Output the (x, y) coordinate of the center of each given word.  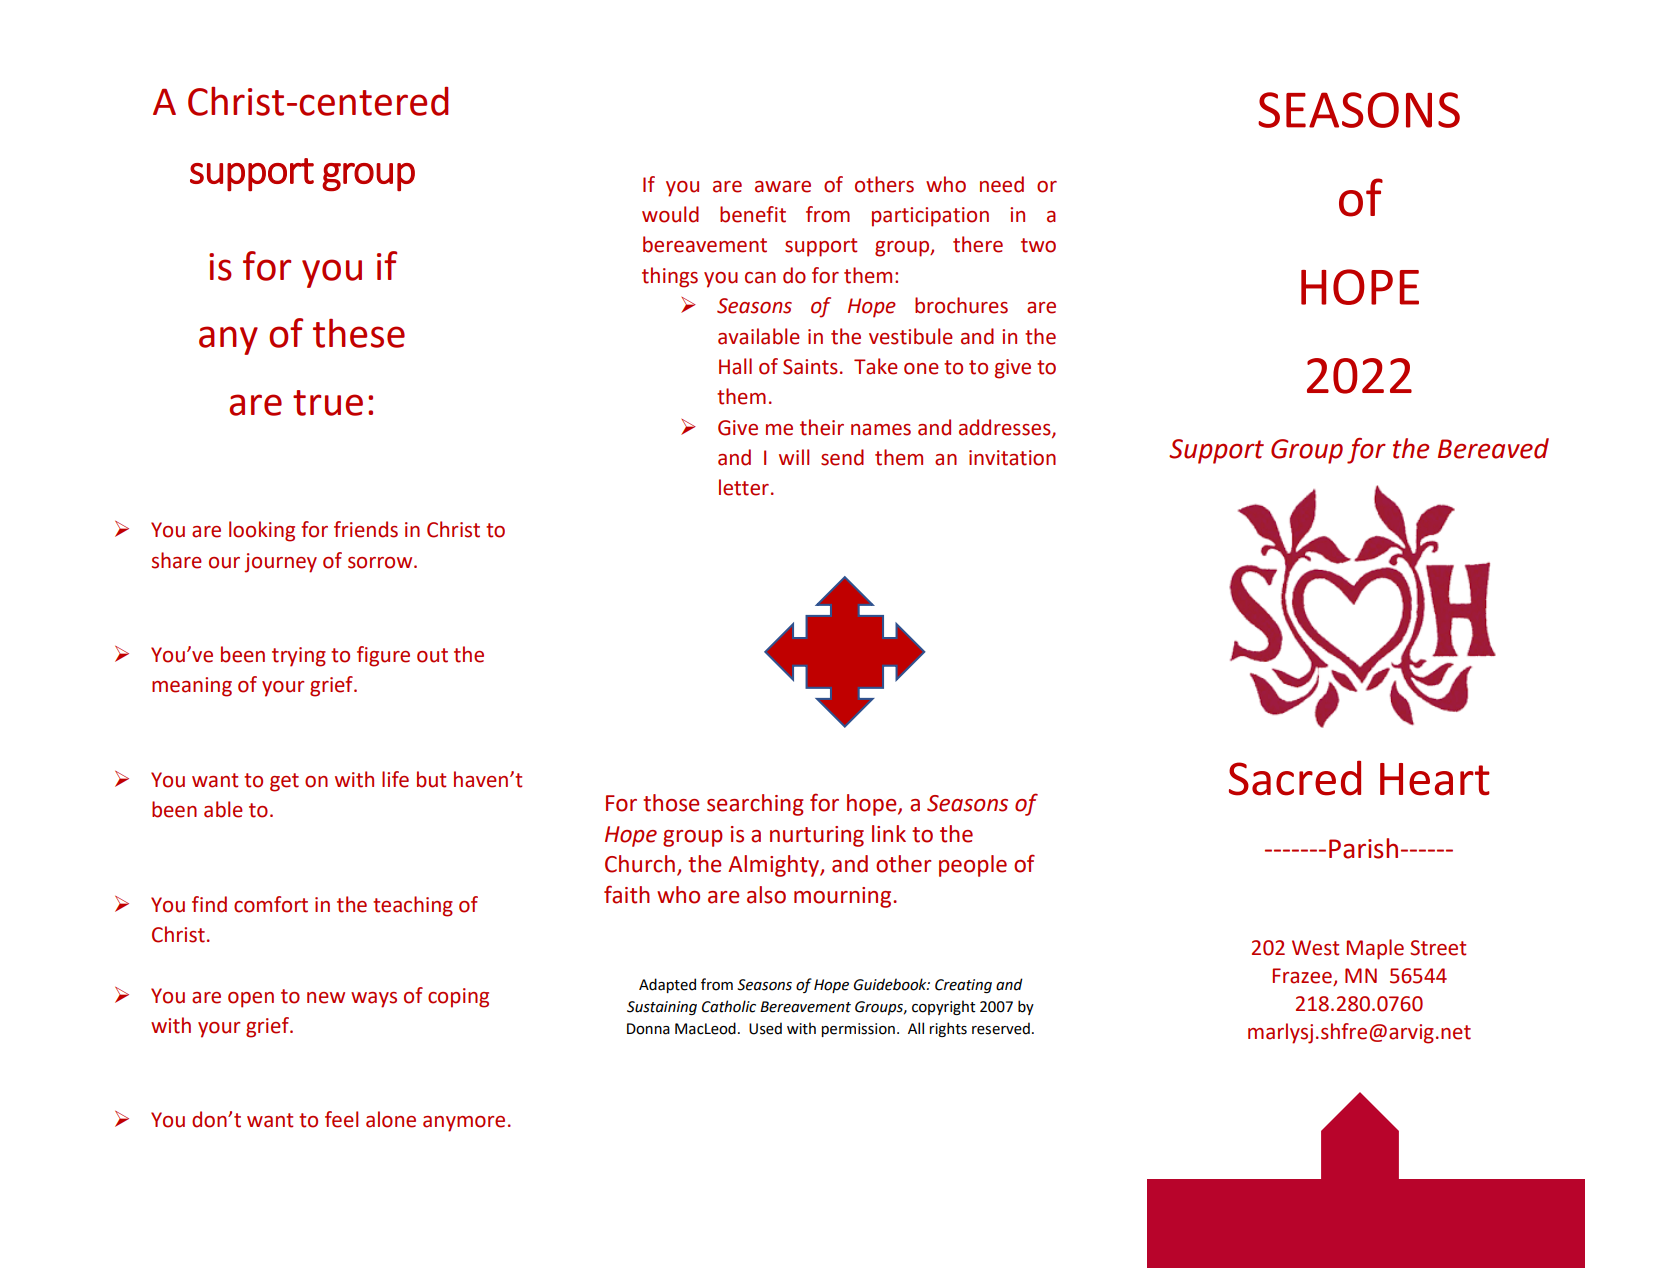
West (1315, 948)
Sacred (1295, 778)
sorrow (381, 563)
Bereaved (1493, 448)
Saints (810, 367)
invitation (1012, 458)
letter (744, 487)
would (670, 214)
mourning (844, 897)
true (328, 403)
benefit (753, 214)
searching (755, 805)
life (395, 779)
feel (341, 1119)
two (1038, 245)
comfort (271, 904)
